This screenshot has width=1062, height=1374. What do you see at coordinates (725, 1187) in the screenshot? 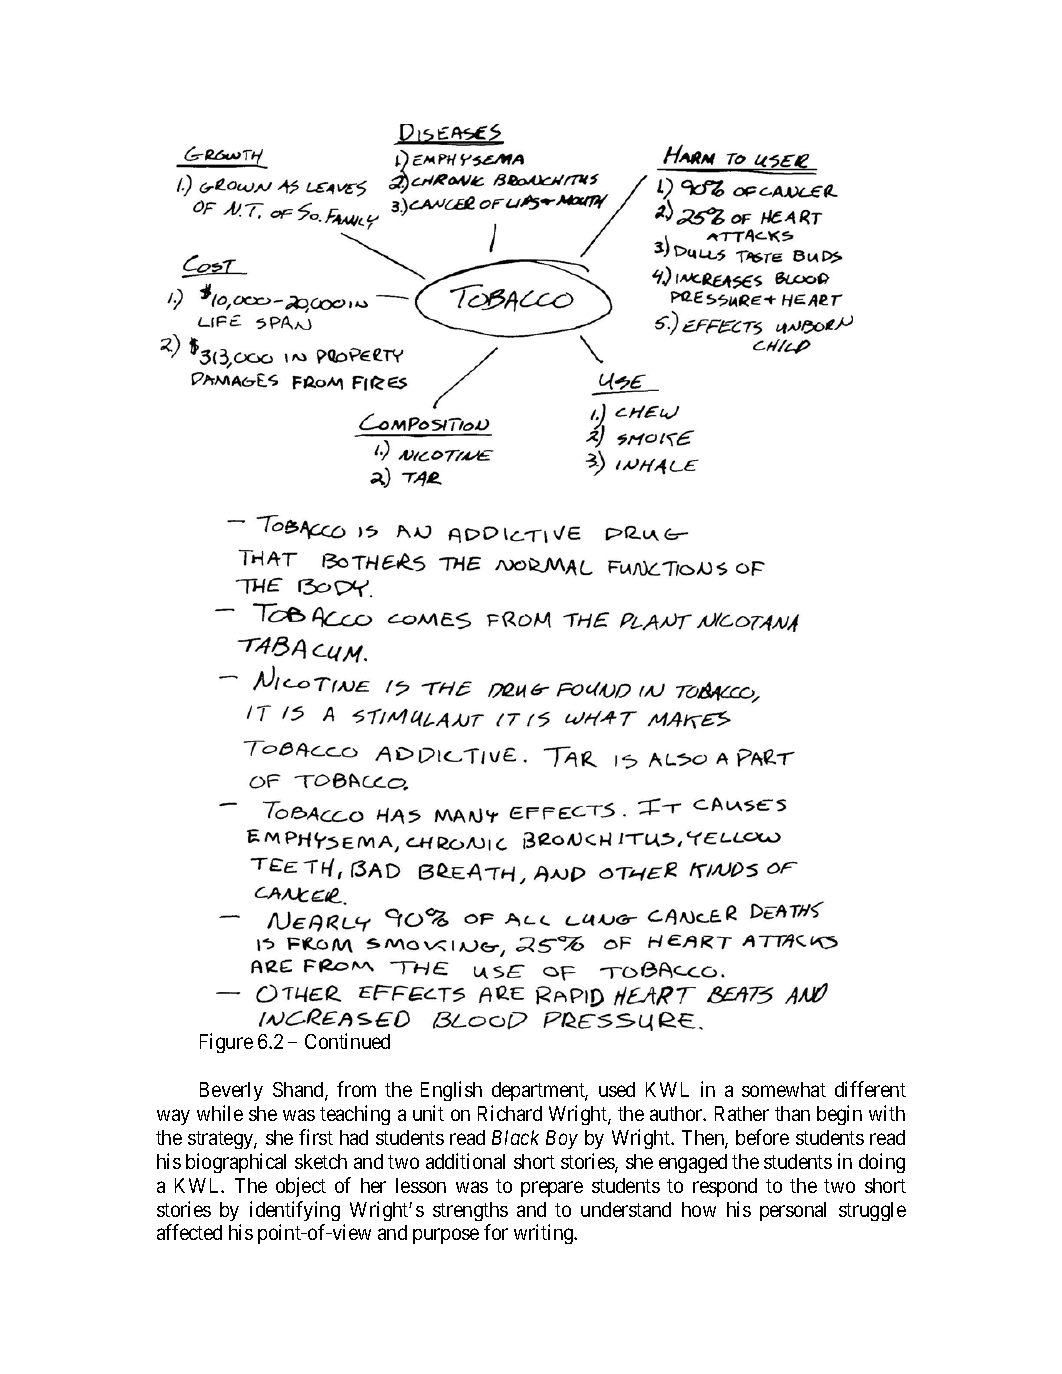
I see `respond` at bounding box center [725, 1187].
